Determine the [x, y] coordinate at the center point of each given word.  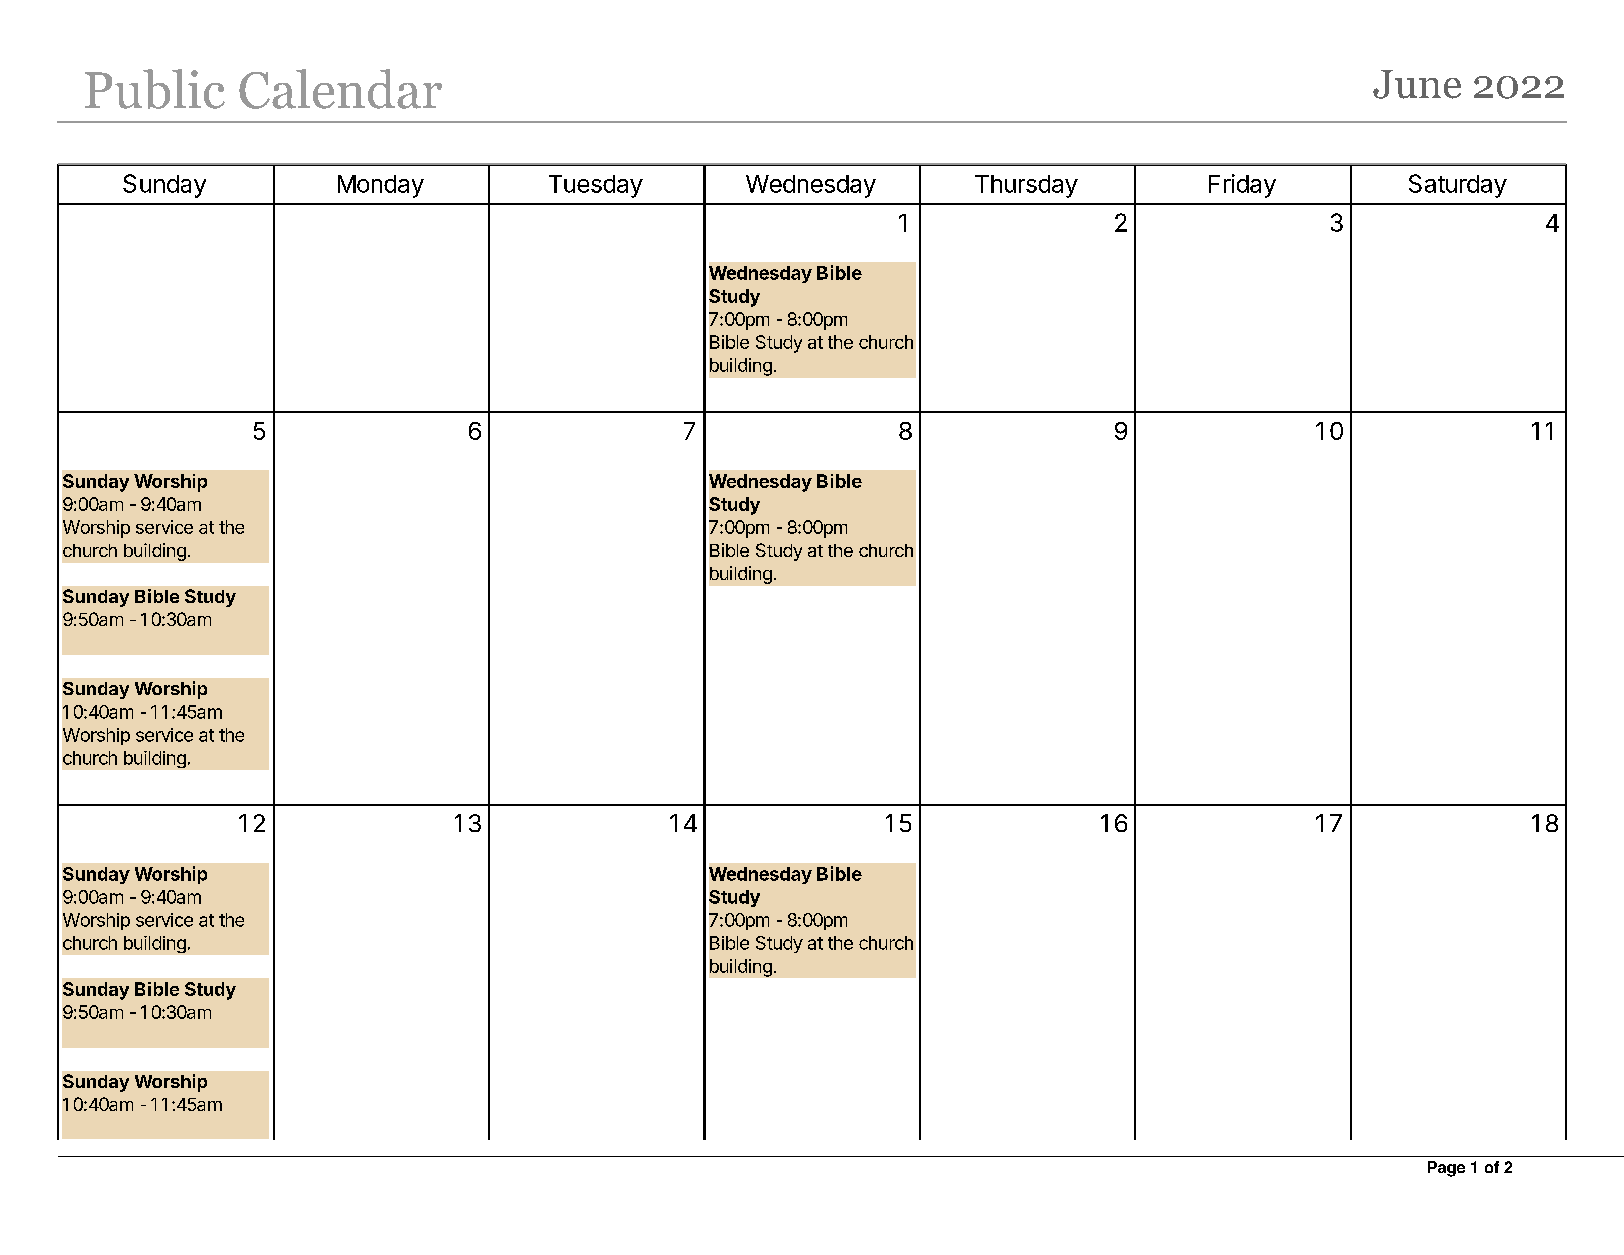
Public [155, 89]
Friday [1242, 186]
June [1417, 84]
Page [1446, 1169]
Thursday [1026, 186]
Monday [381, 186]
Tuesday [596, 186]
